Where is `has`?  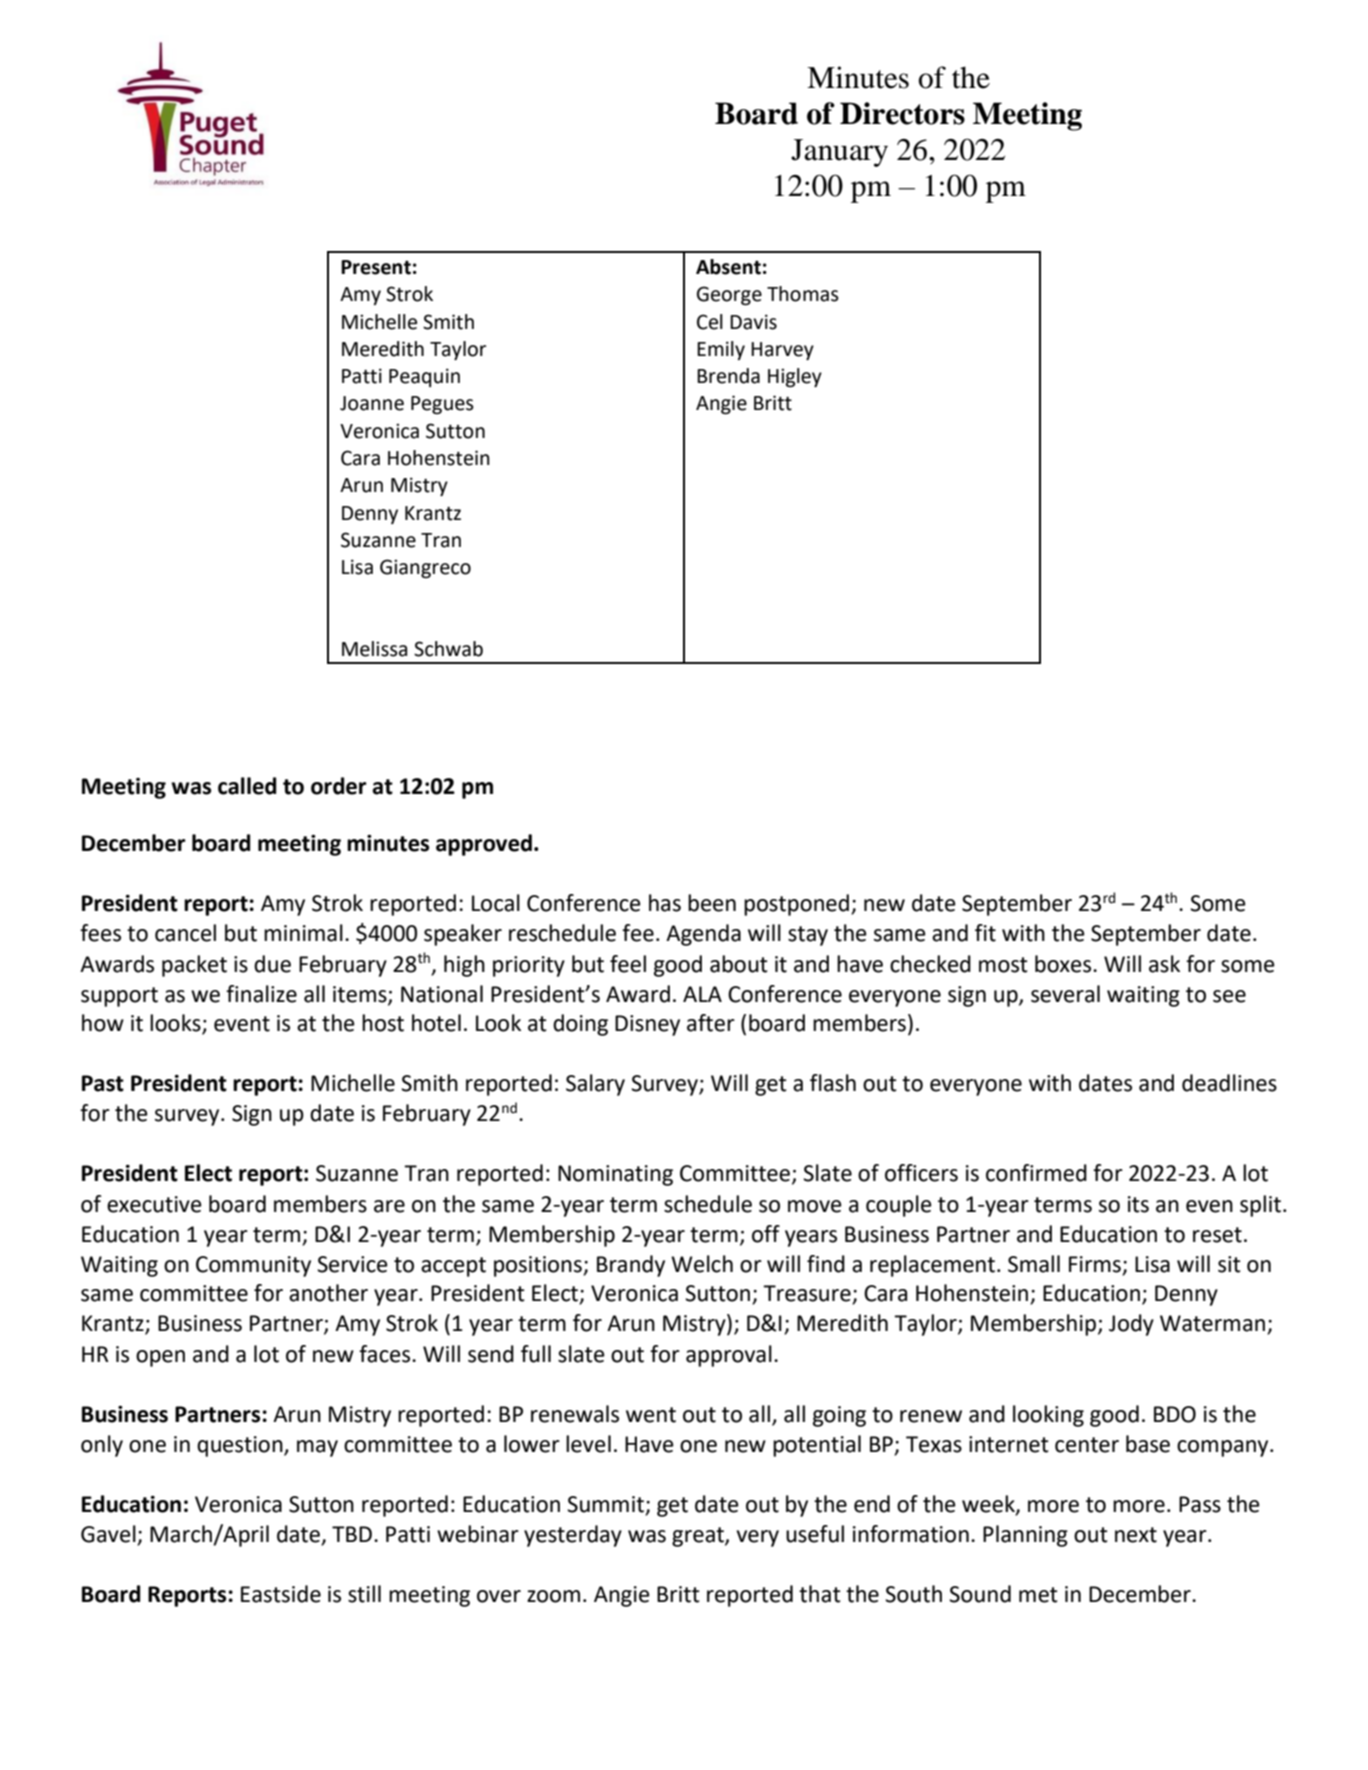 has is located at coordinates (665, 903).
